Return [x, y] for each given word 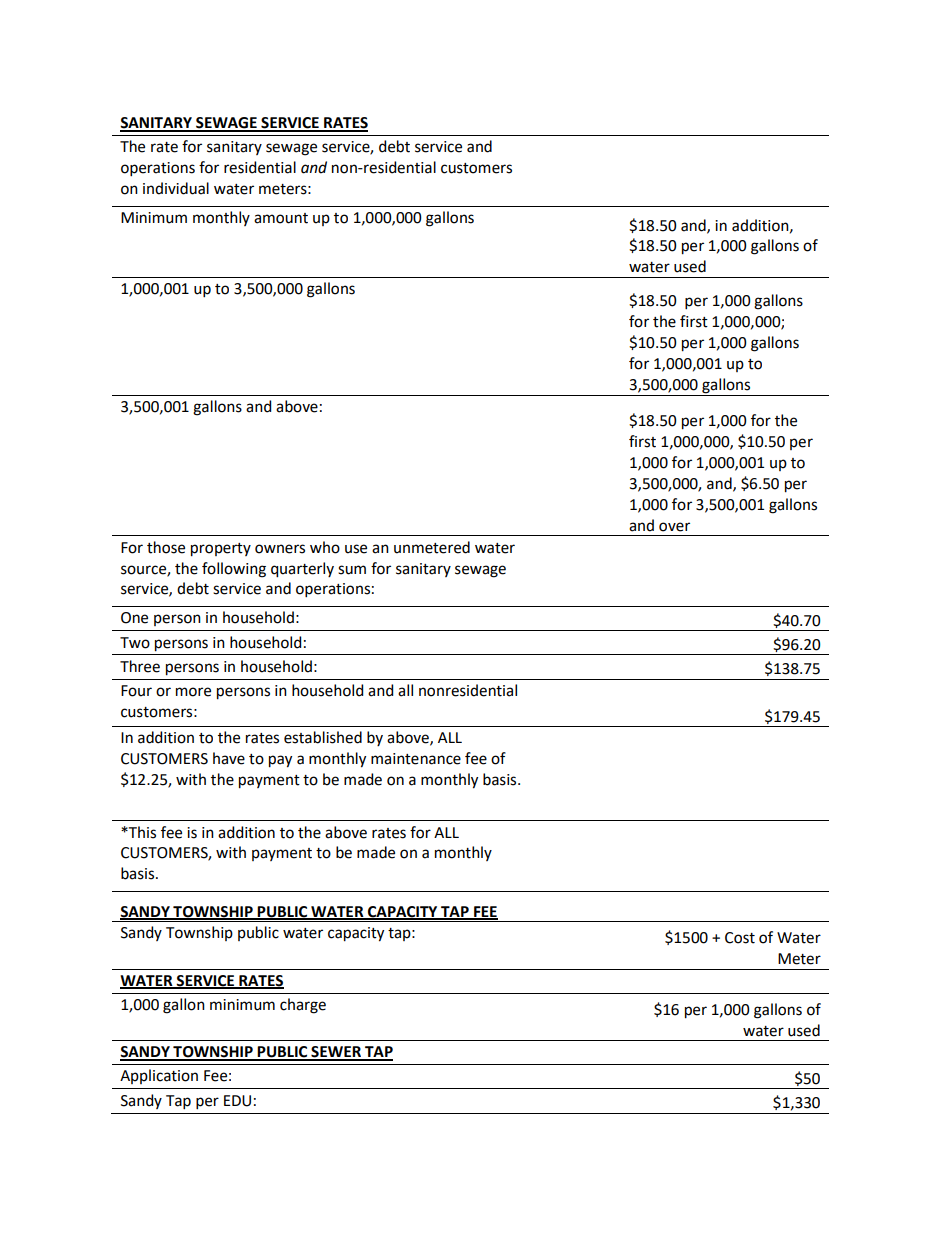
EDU [237, 1101]
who [325, 547]
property [221, 550]
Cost [740, 938]
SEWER [336, 1053]
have [229, 758]
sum [352, 570]
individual [176, 188]
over [674, 527]
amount [281, 218]
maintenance [416, 759]
